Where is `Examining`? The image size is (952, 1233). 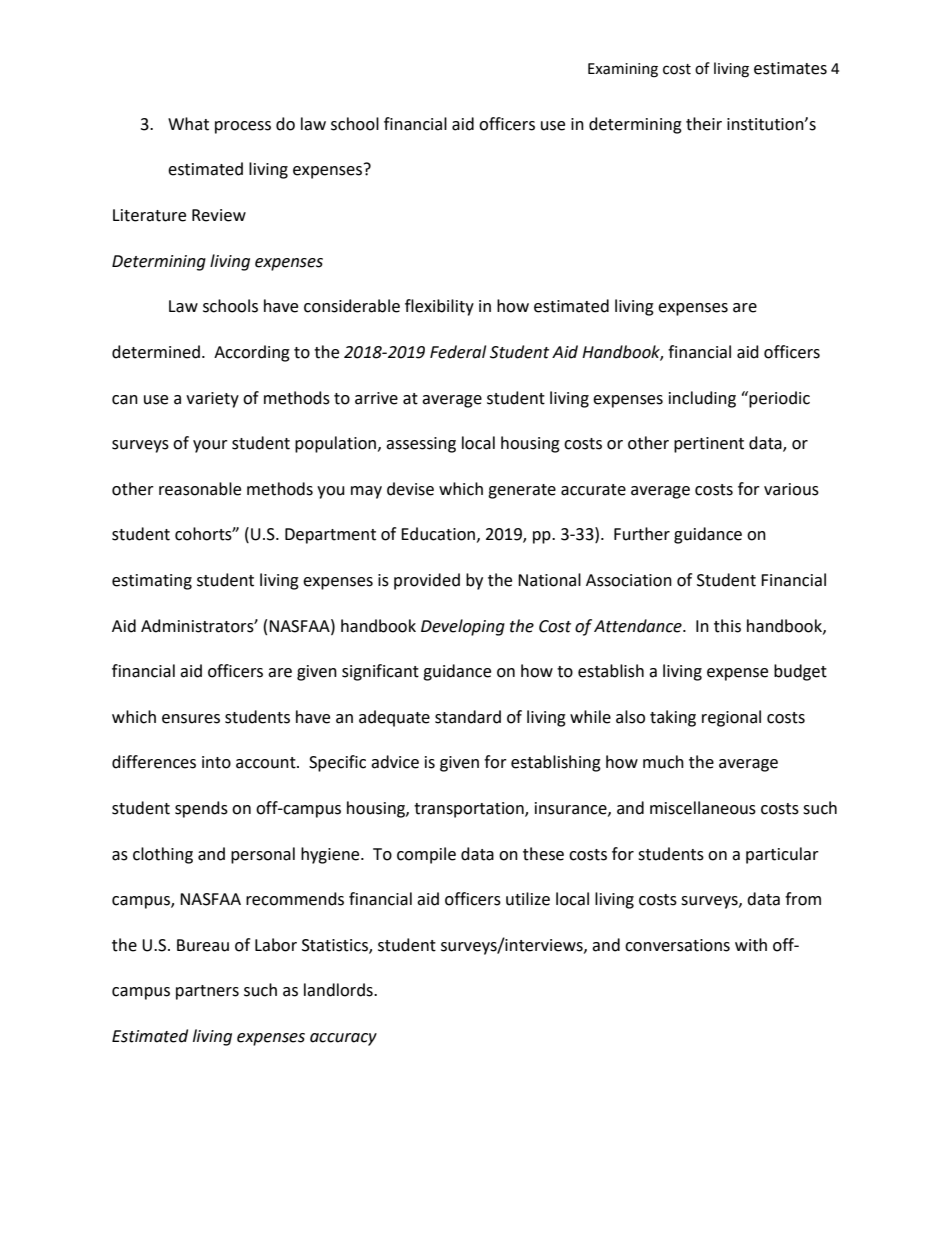
Examining is located at coordinates (623, 70).
